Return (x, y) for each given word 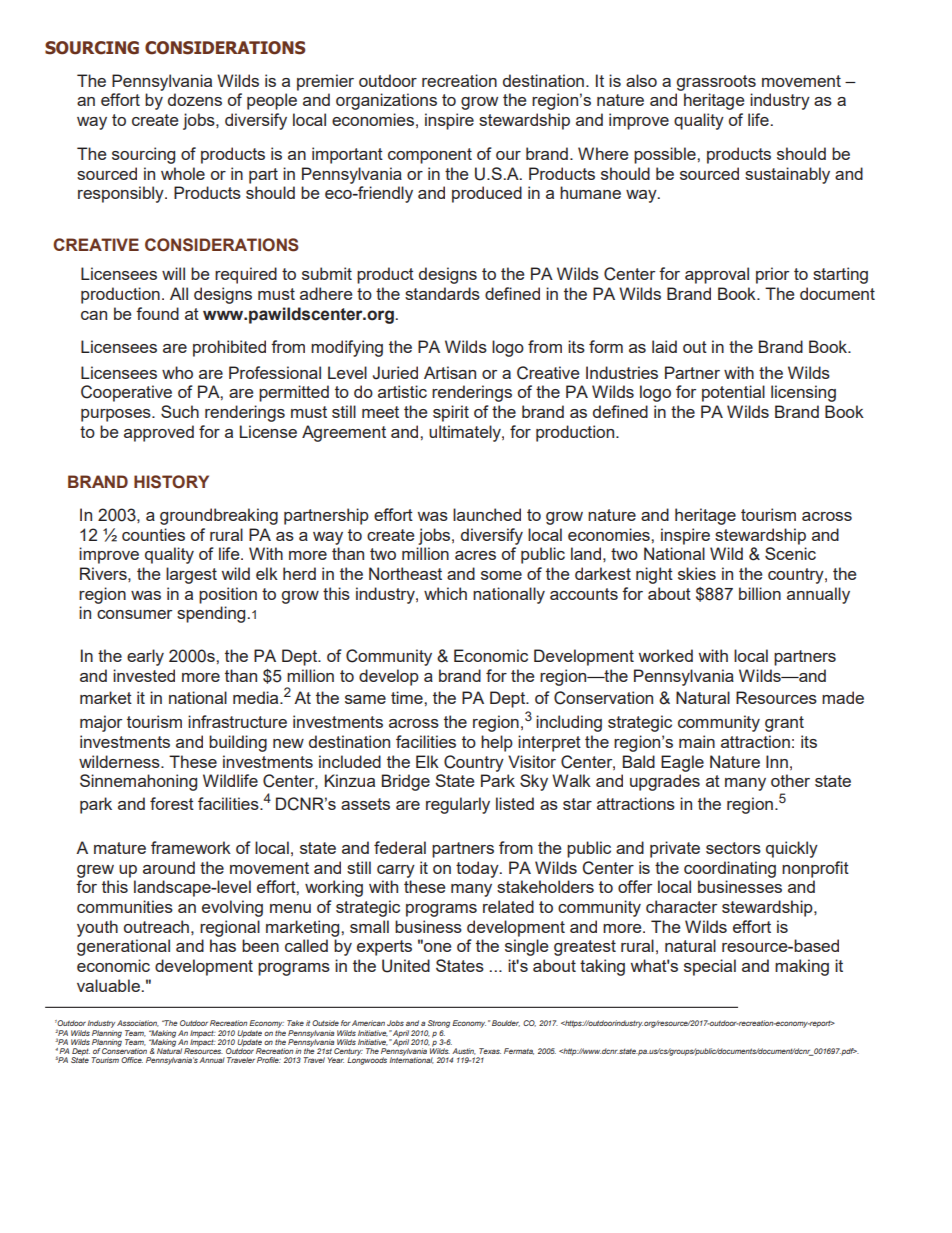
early (145, 657)
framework (191, 847)
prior (772, 275)
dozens (195, 99)
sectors (733, 848)
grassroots (716, 83)
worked (666, 655)
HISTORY (171, 482)
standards (442, 293)
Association (138, 1023)
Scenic (790, 553)
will (173, 273)
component (430, 156)
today (478, 869)
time (408, 697)
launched (487, 514)
